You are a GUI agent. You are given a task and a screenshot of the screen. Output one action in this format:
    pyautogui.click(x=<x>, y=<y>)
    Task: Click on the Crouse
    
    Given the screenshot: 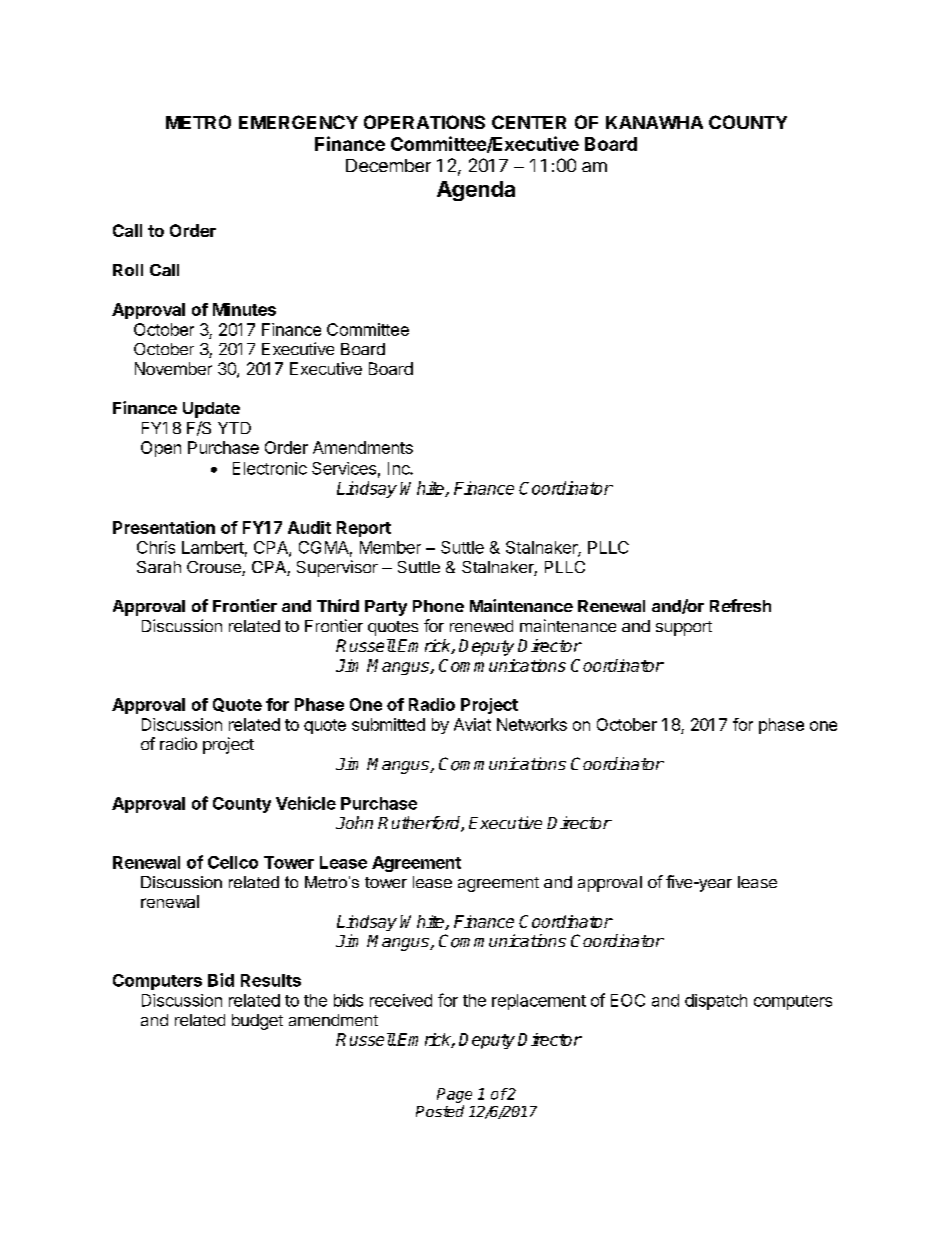 What is the action you would take?
    pyautogui.click(x=215, y=568)
